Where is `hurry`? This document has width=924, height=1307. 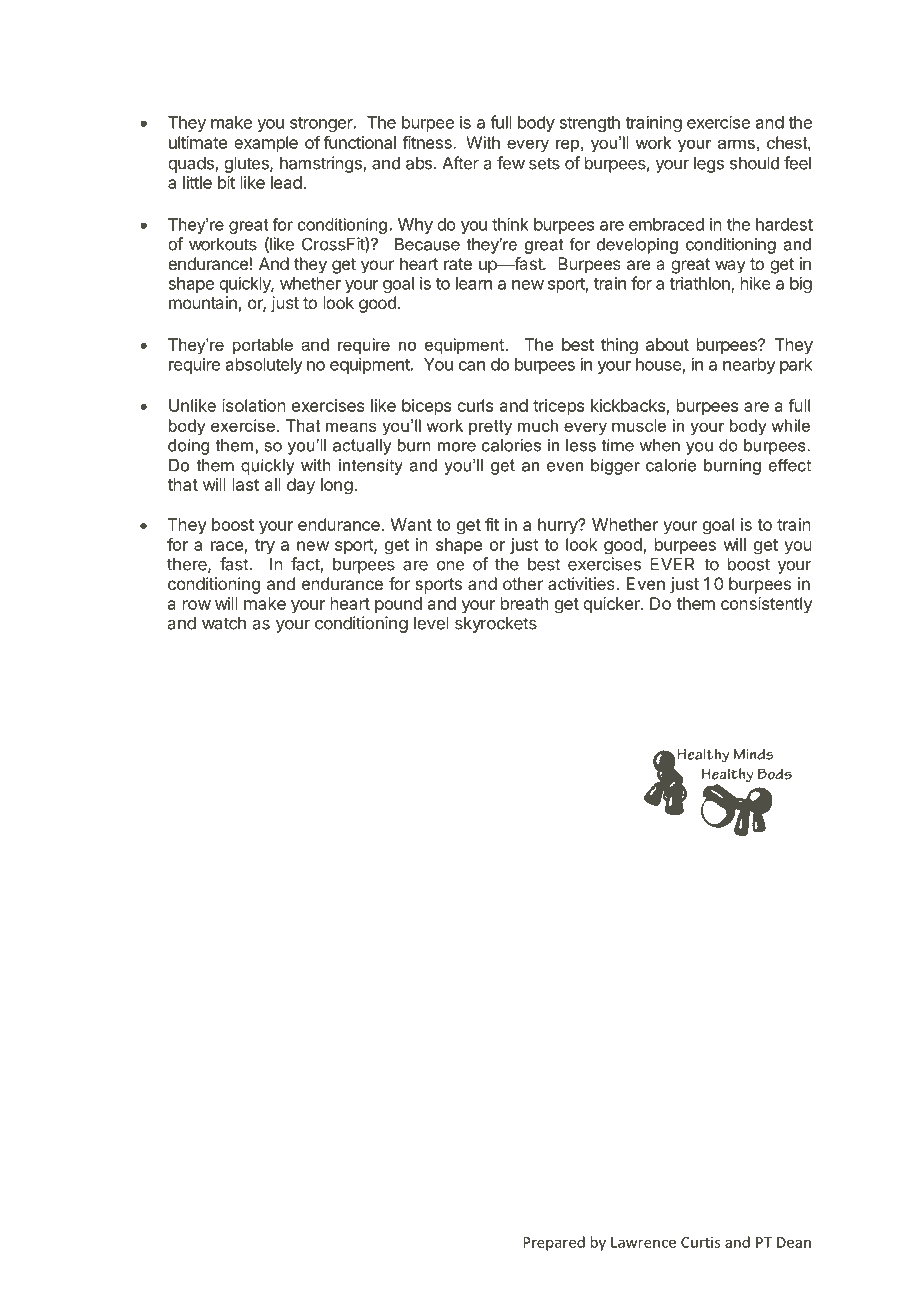 hurry is located at coordinates (559, 526).
